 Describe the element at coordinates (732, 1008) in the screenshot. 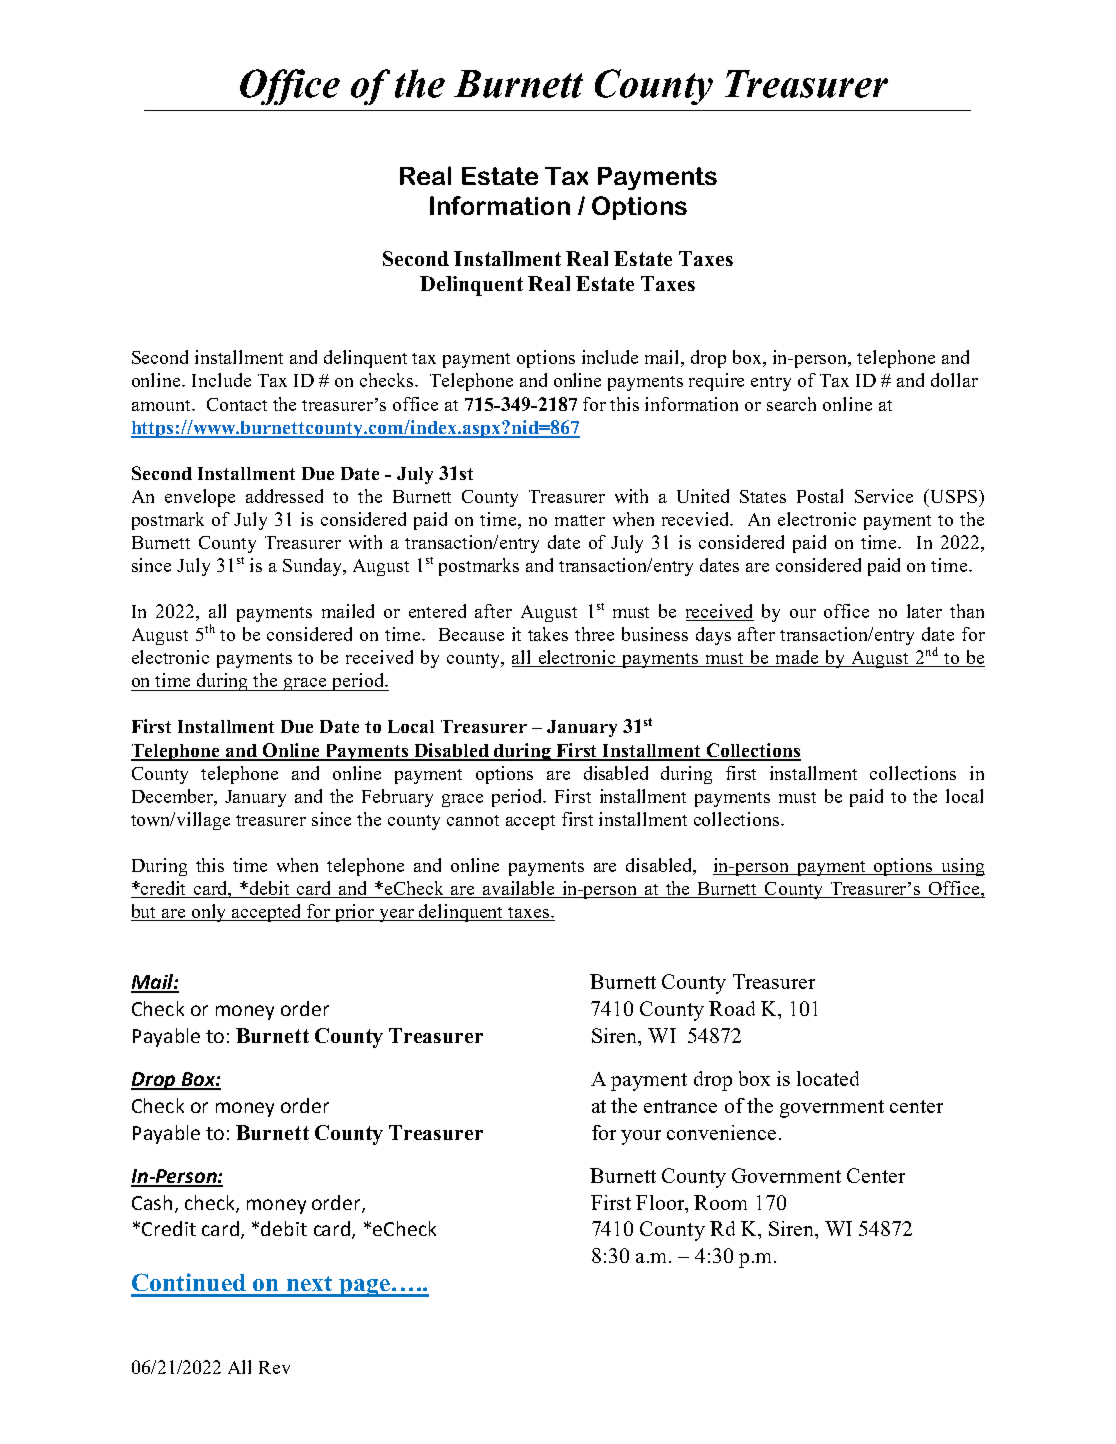

I see `Road` at that location.
